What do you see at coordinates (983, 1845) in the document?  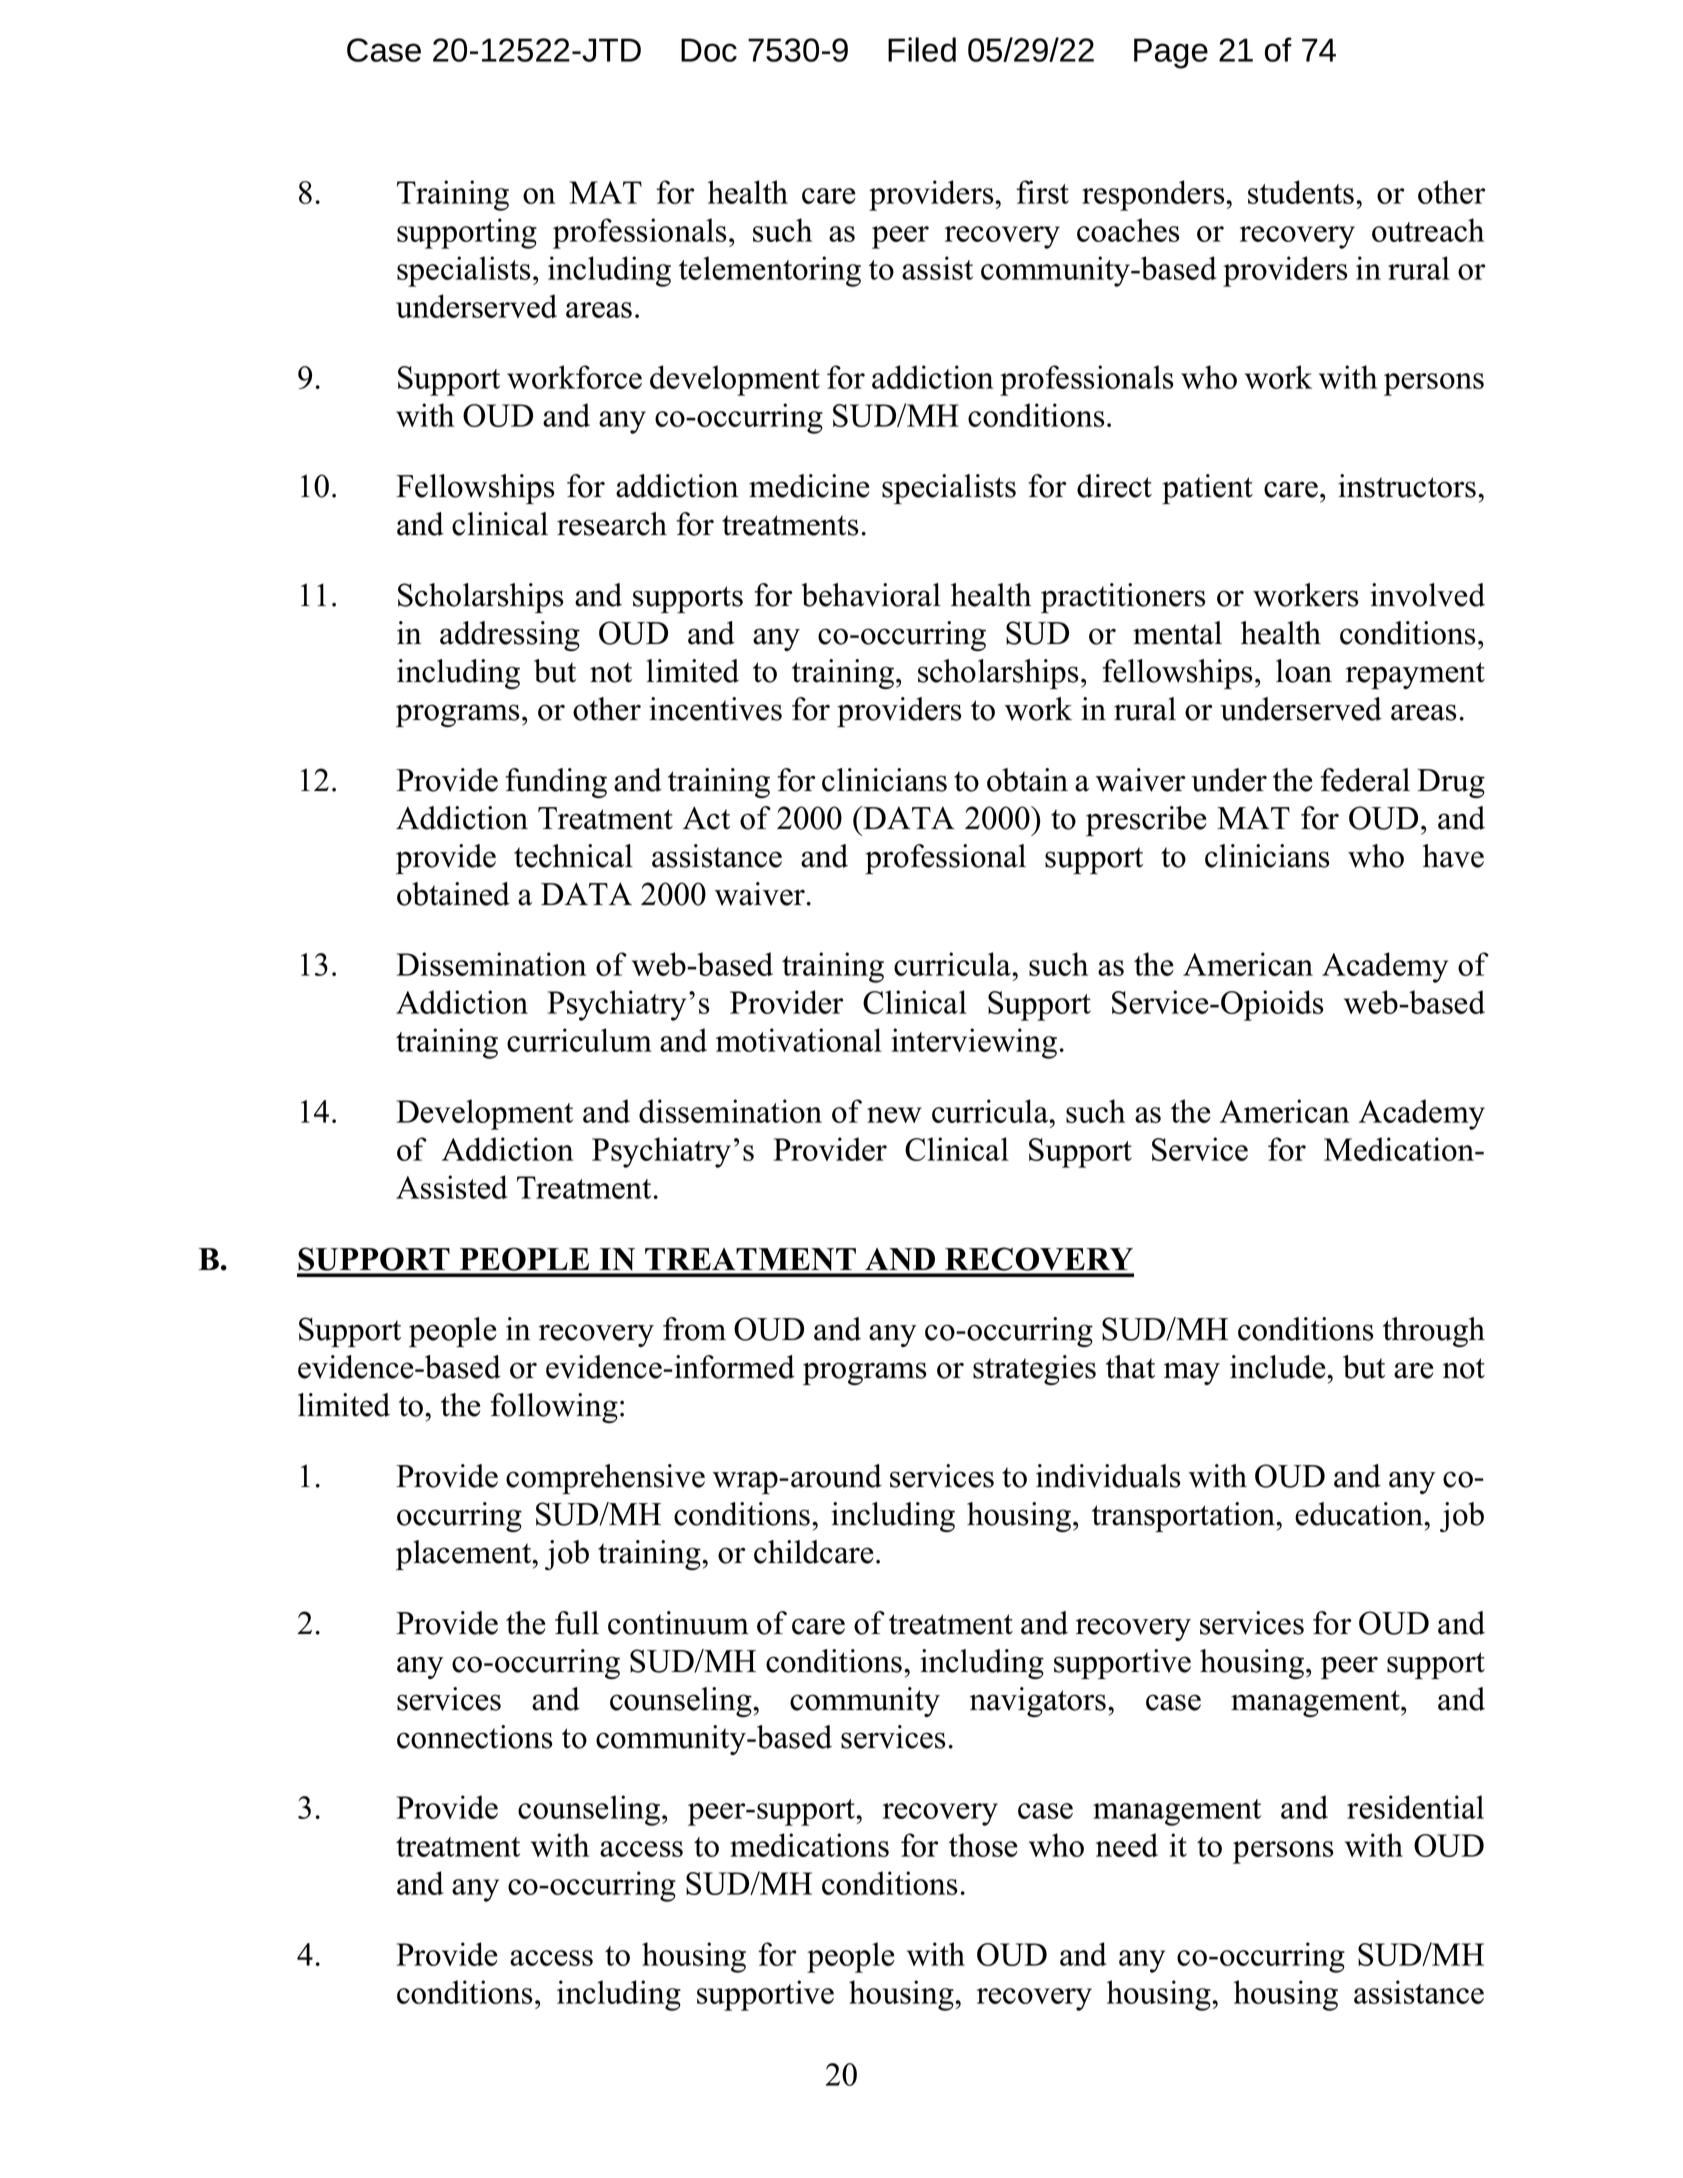 I see `those` at bounding box center [983, 1845].
